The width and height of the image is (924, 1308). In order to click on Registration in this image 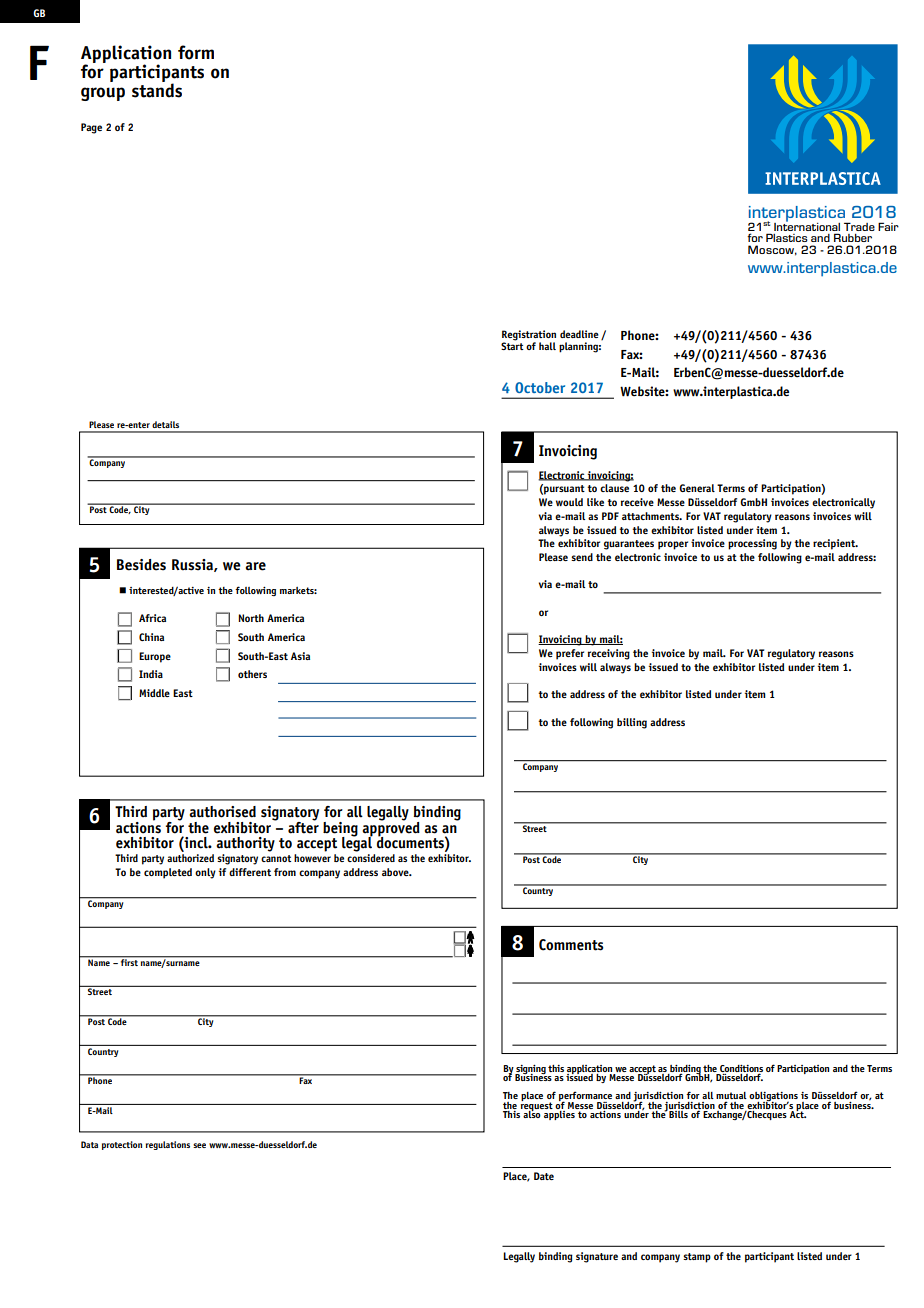, I will do `click(529, 336)`.
